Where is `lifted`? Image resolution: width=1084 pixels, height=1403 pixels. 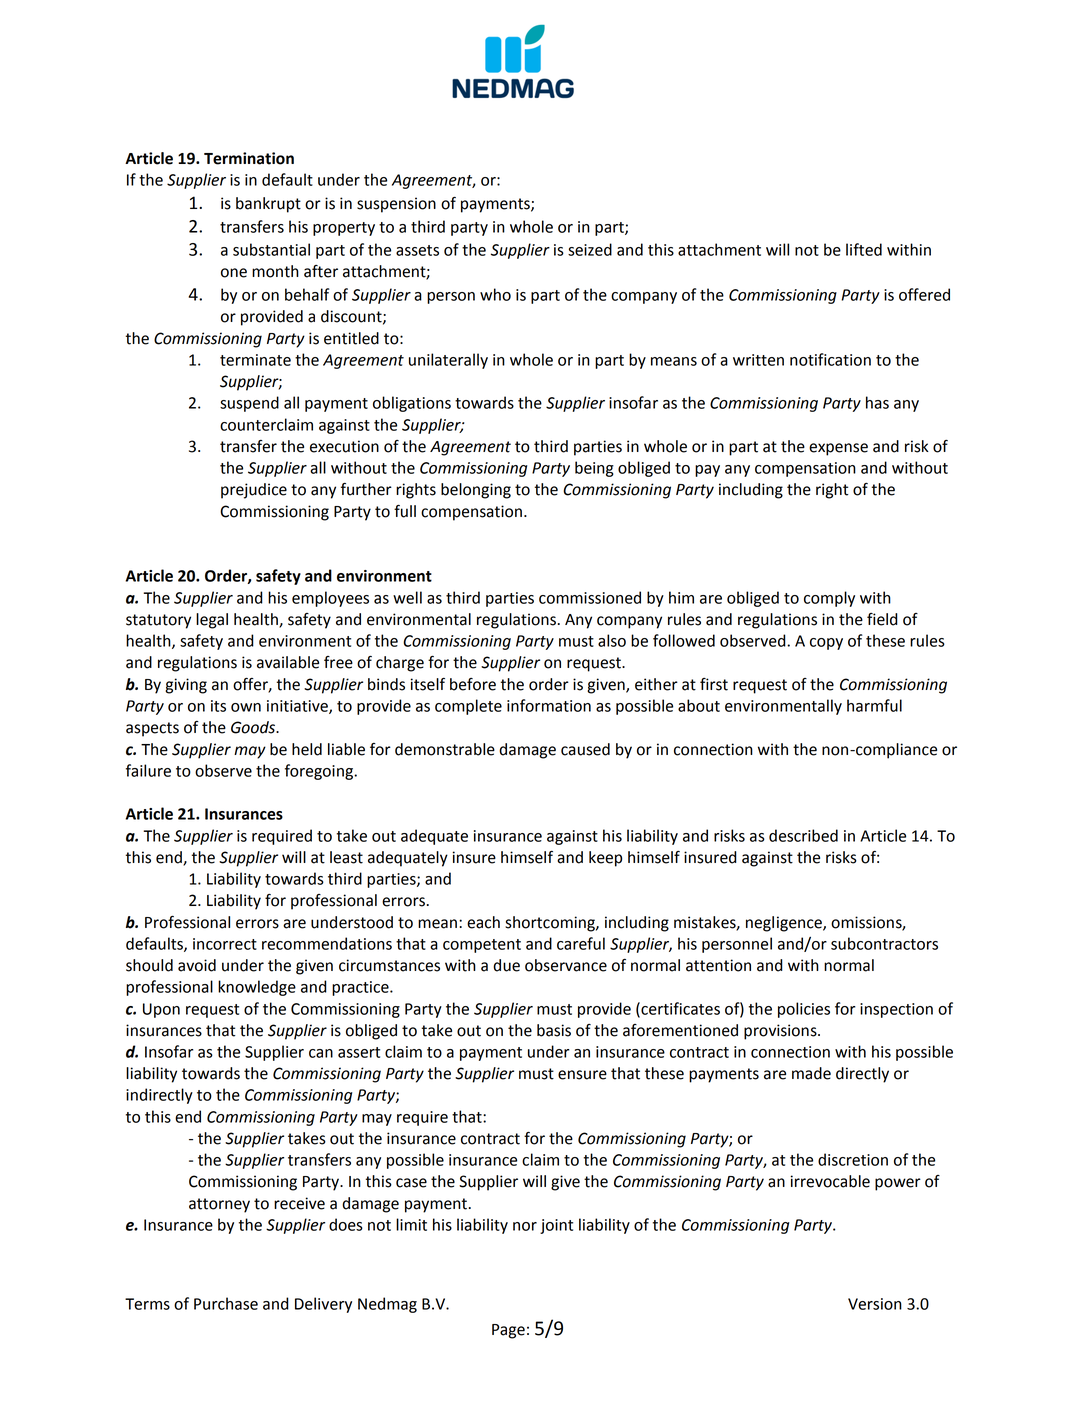
lifted is located at coordinates (864, 249).
